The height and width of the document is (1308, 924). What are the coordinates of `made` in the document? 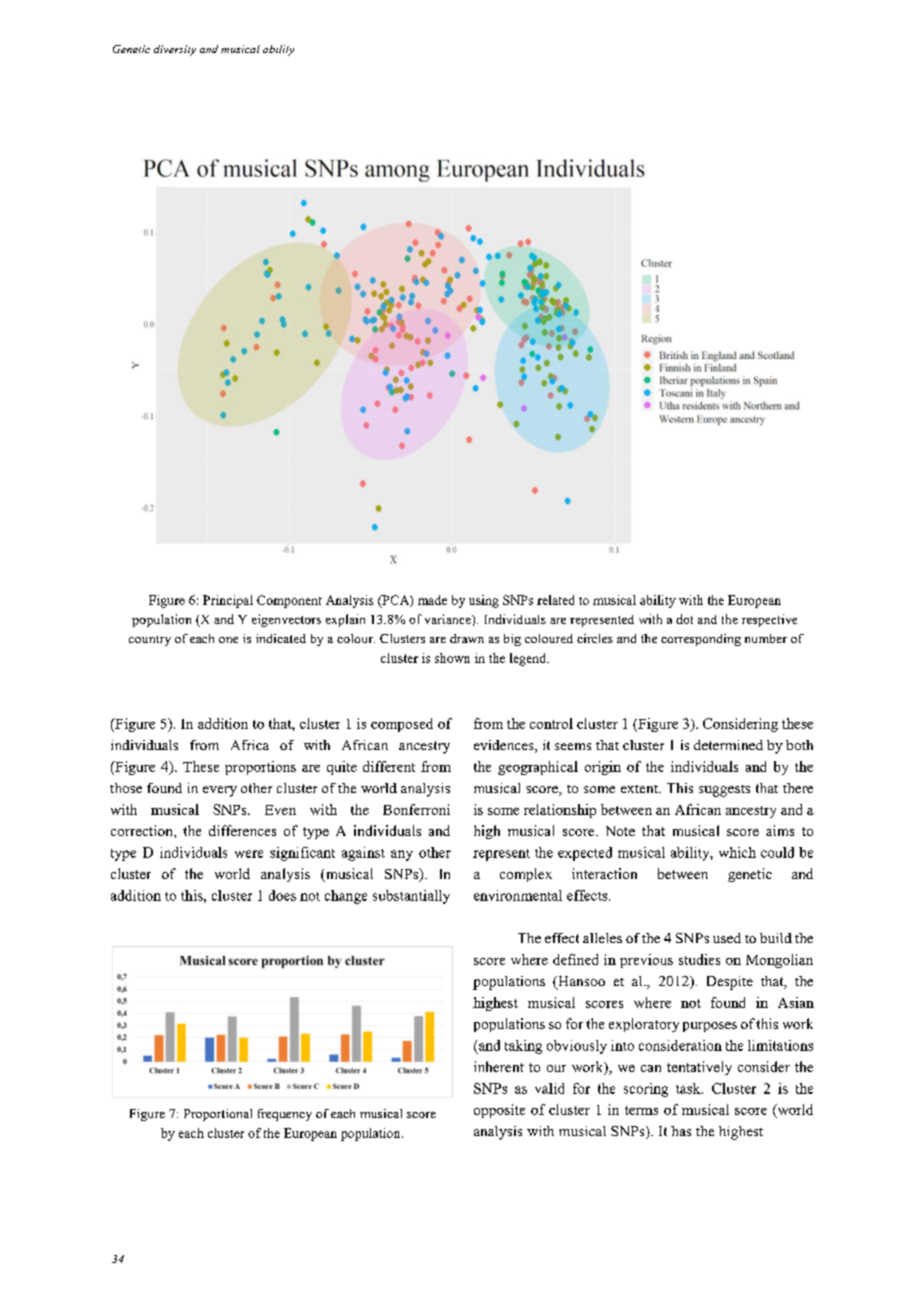 It's located at (432, 600).
